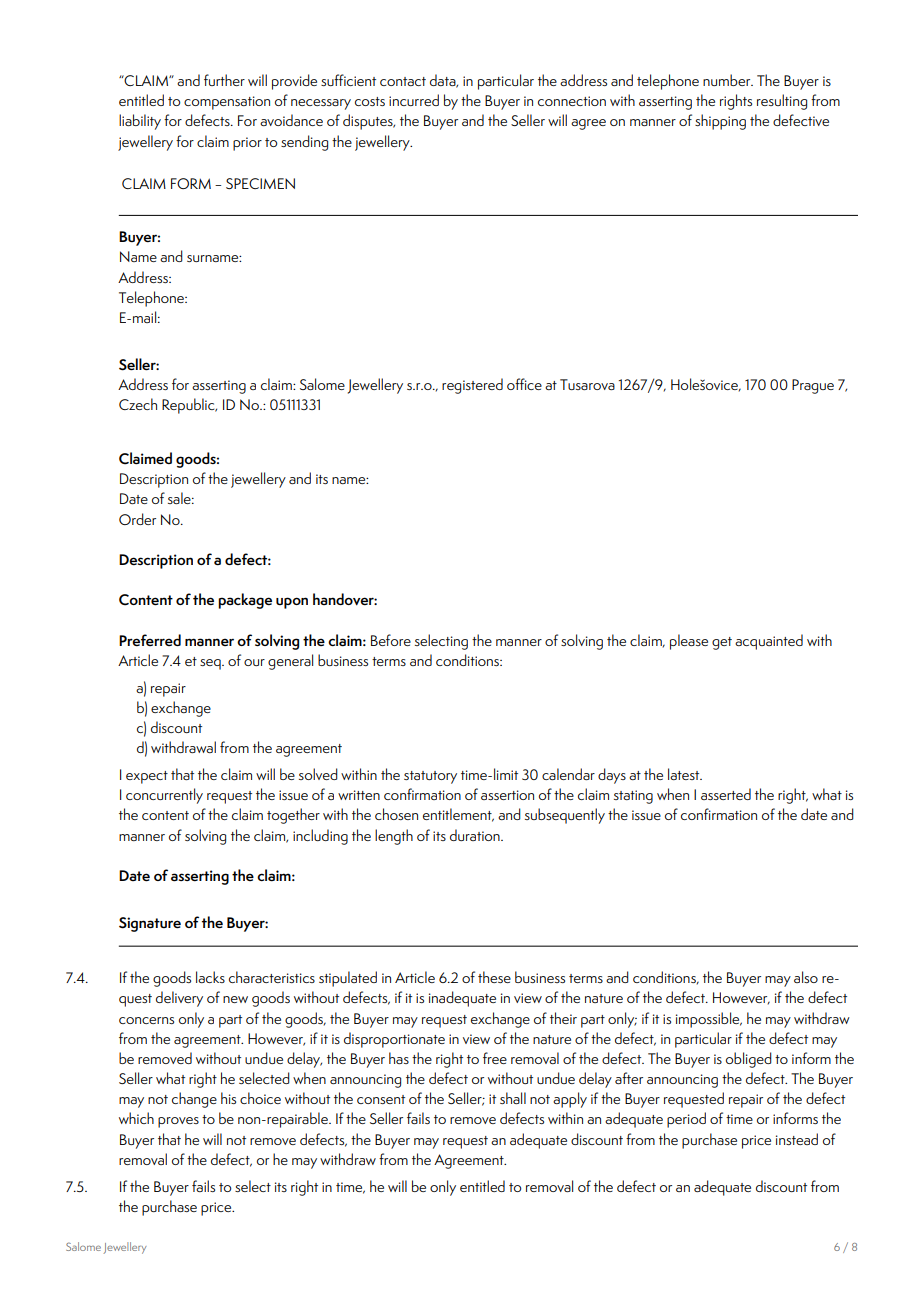 The height and width of the page is (1308, 924). What do you see at coordinates (414, 100) in the page?
I see `incurred` at bounding box center [414, 100].
